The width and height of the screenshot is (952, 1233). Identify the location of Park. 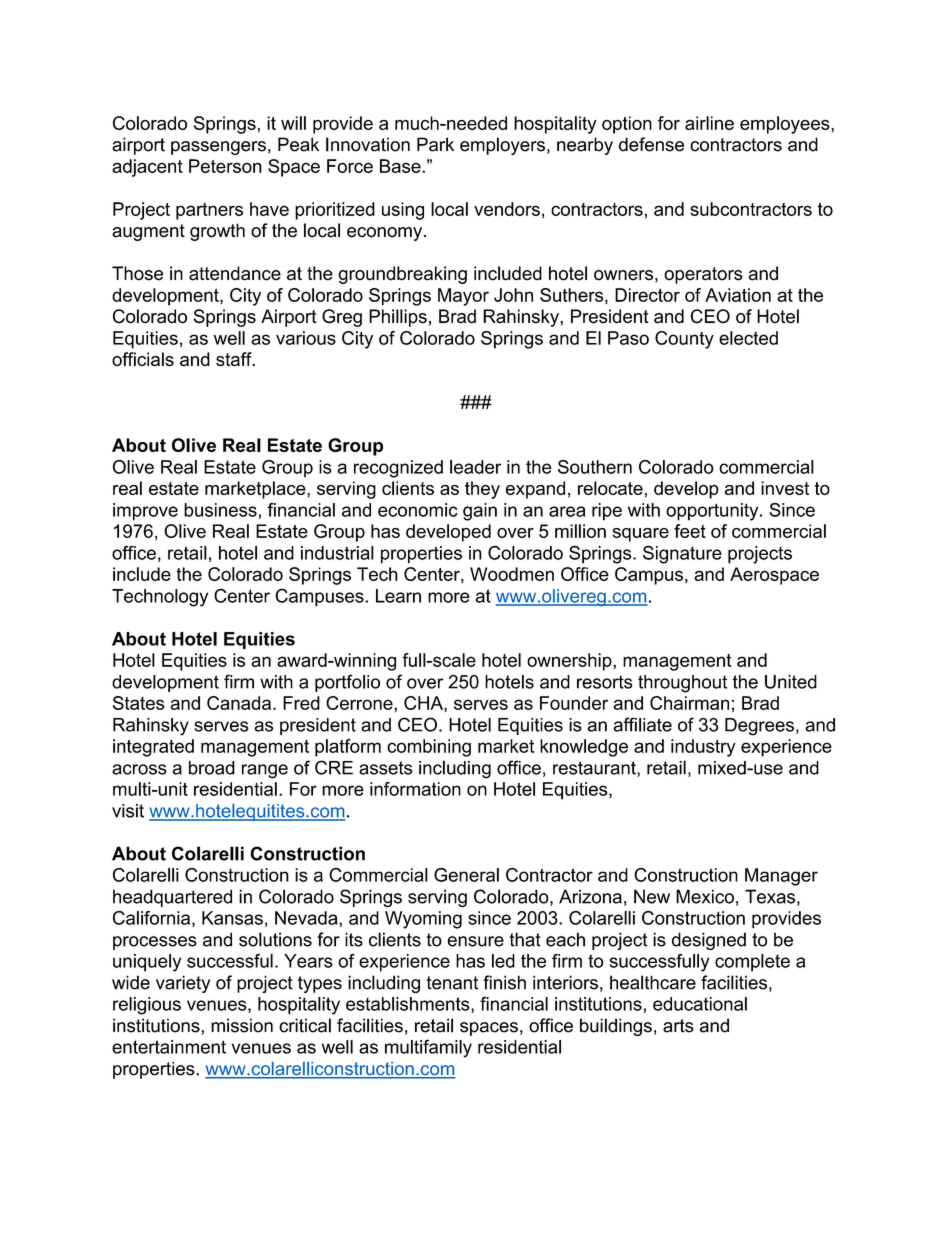
(435, 144).
